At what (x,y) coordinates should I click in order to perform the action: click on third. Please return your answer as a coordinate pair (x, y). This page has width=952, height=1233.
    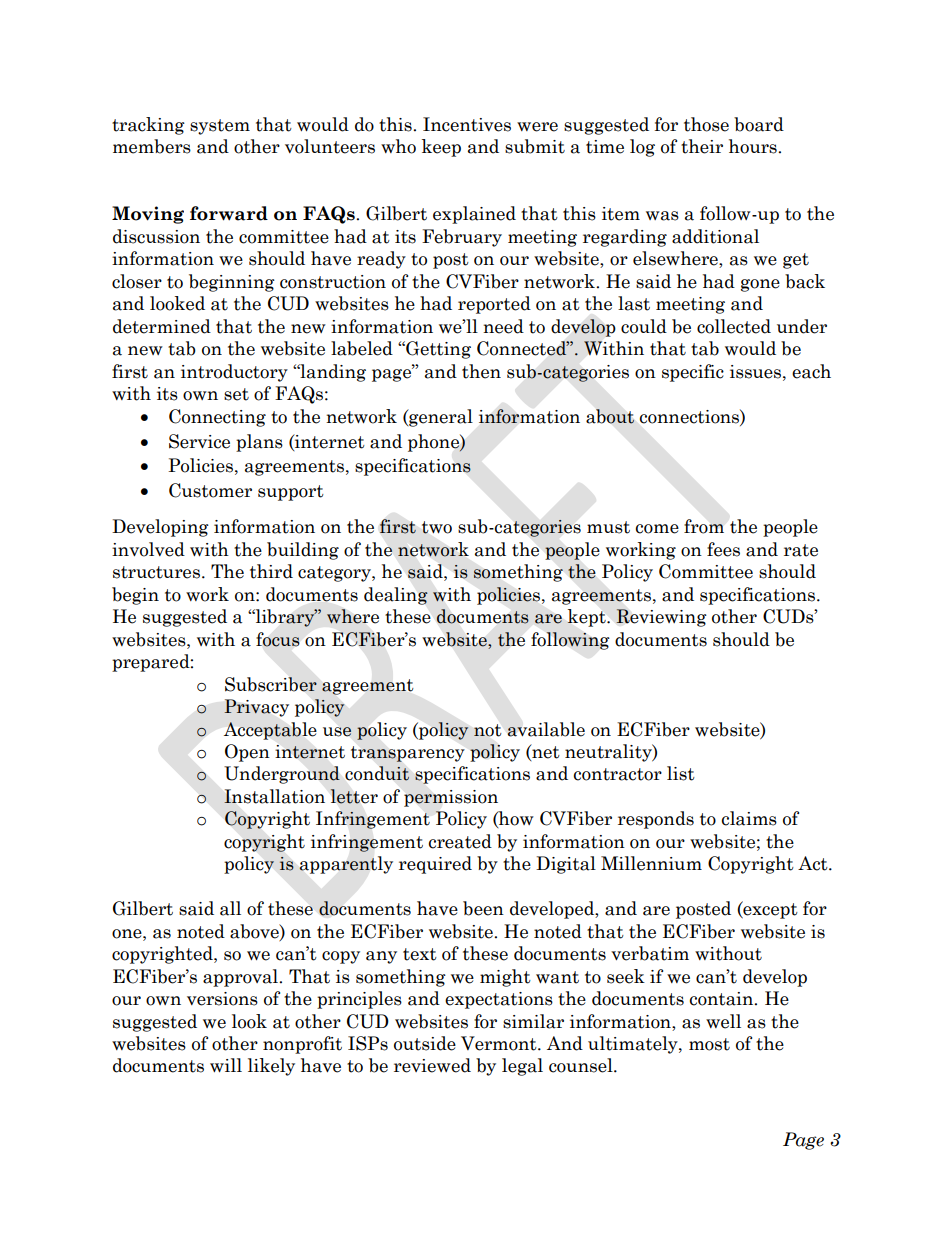
    Looking at the image, I should click on (271, 571).
